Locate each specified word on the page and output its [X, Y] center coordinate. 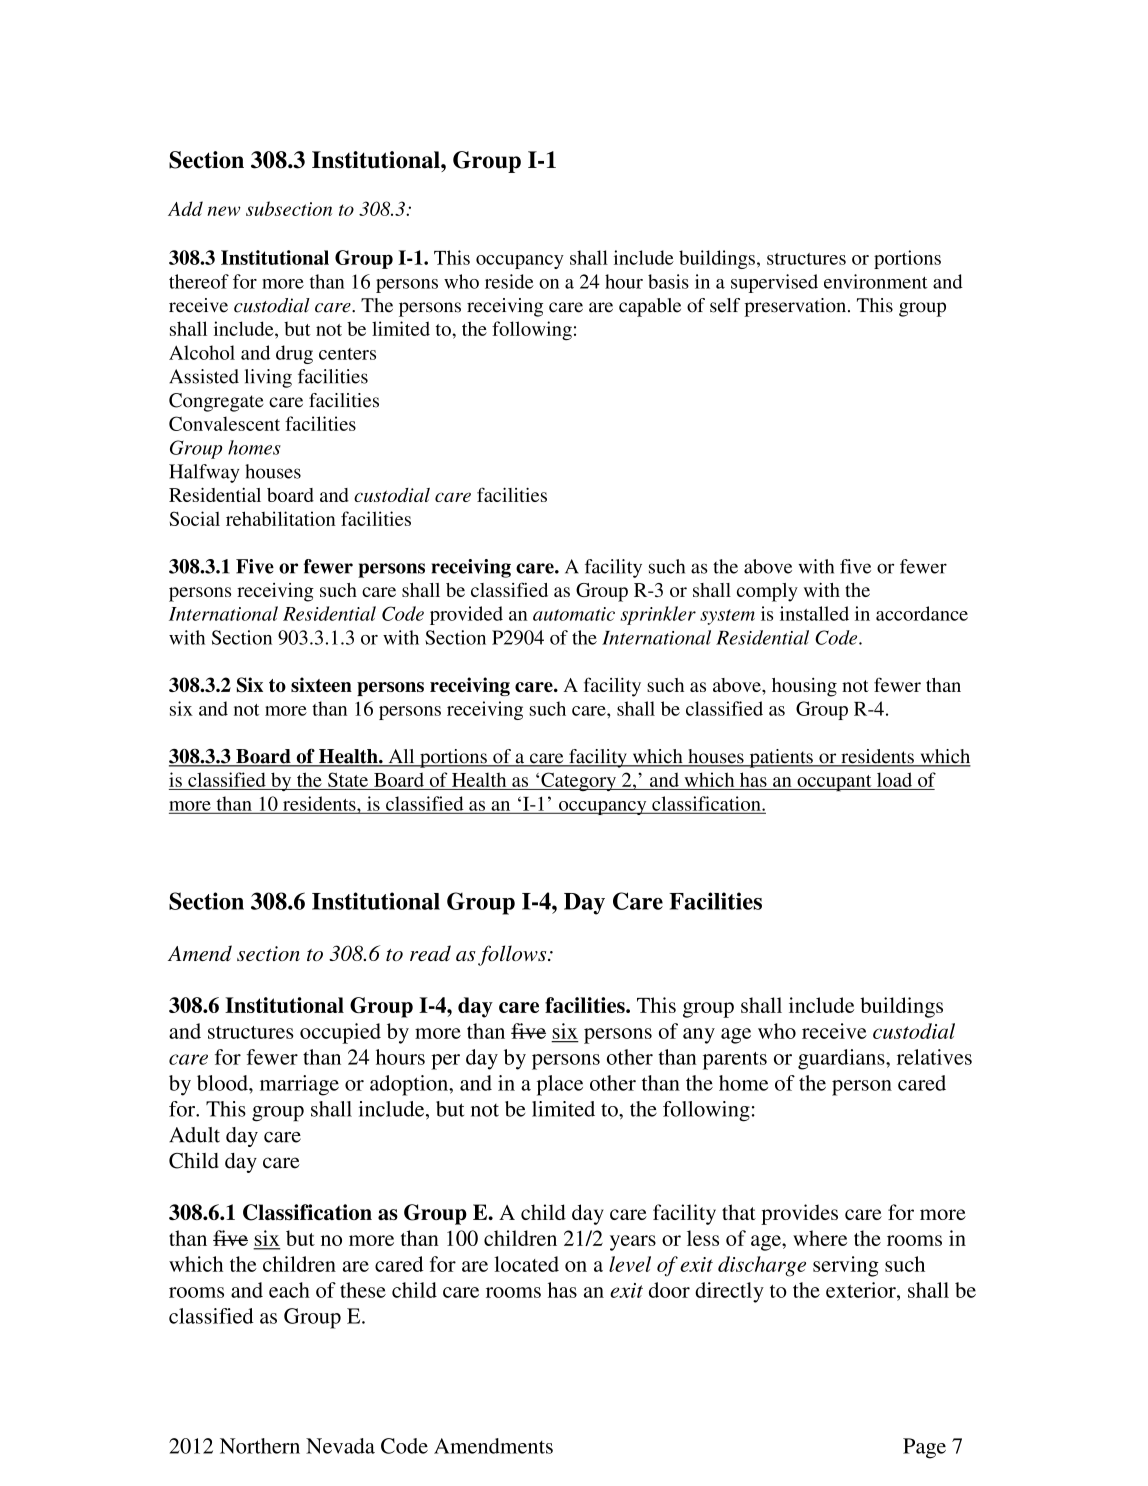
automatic [574, 614]
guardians [842, 1059]
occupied [340, 1033]
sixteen [321, 684]
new [224, 211]
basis [668, 281]
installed [814, 613]
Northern [260, 1446]
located [526, 1264]
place [560, 1085]
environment [876, 281]
